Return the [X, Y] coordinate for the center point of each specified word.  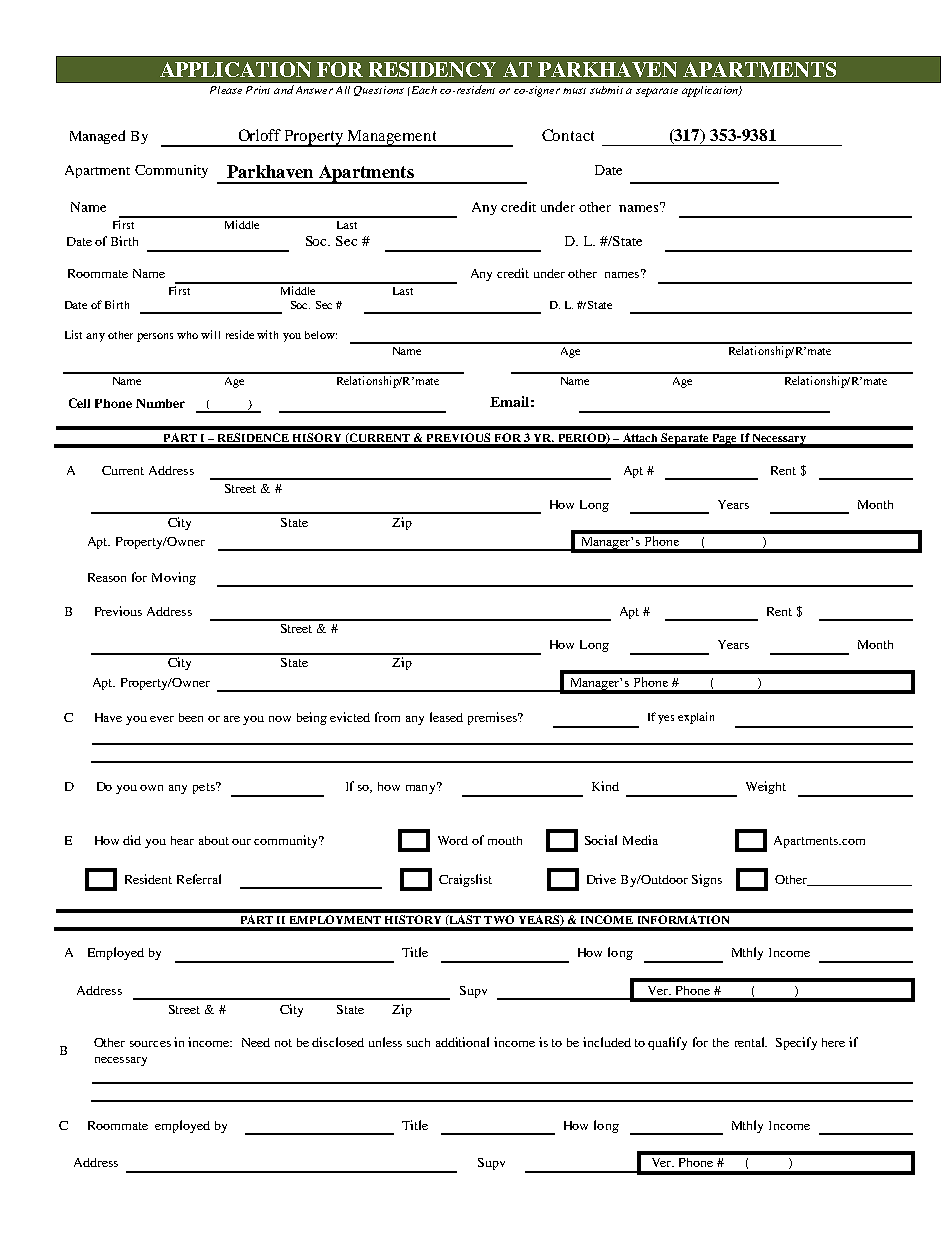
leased [446, 717]
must [574, 91]
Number [160, 403]
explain [696, 718]
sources [150, 1044]
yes [666, 719]
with [267, 334]
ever [162, 719]
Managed [97, 137]
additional [462, 1042]
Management [393, 138]
